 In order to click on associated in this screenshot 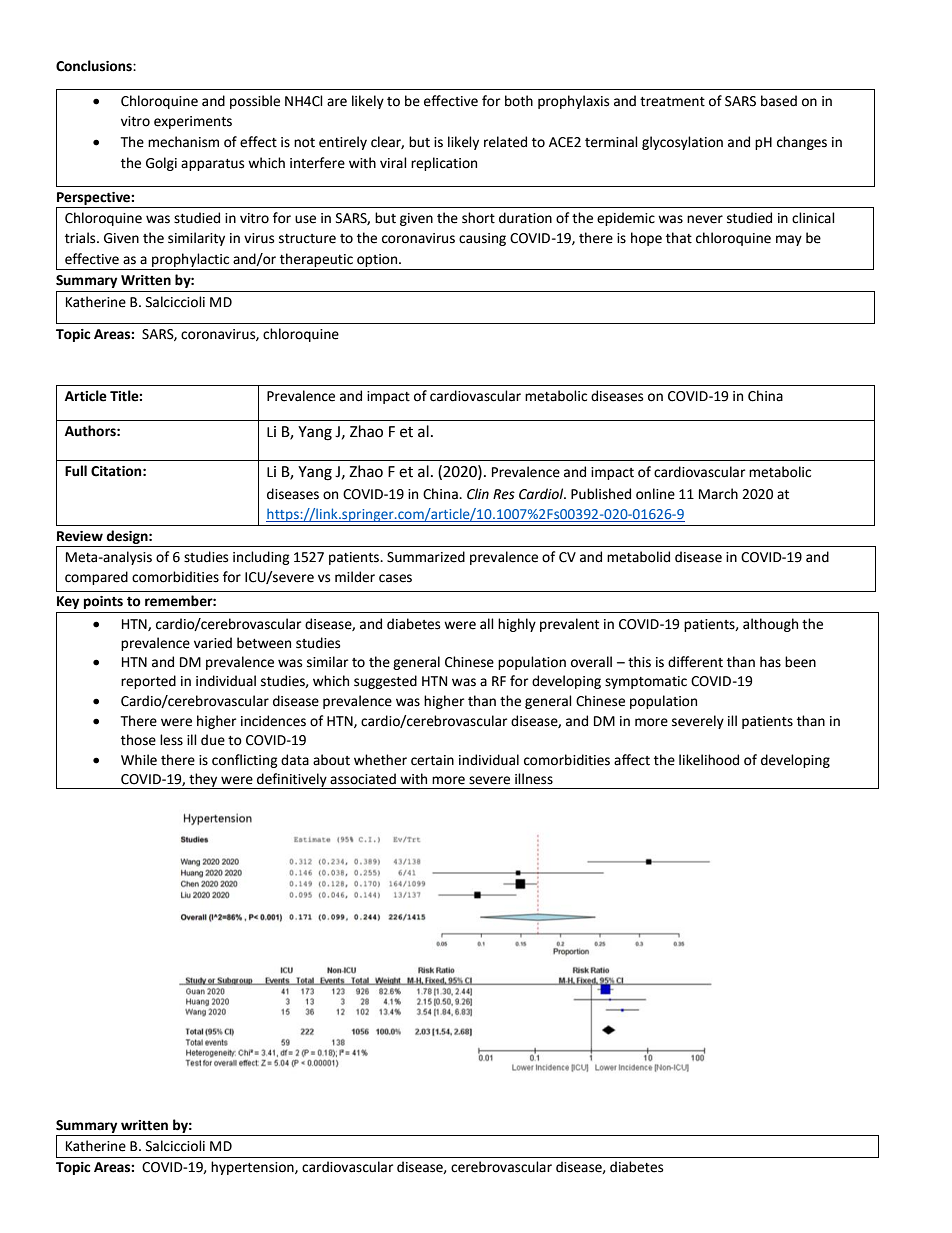, I will do `click(363, 779)`.
